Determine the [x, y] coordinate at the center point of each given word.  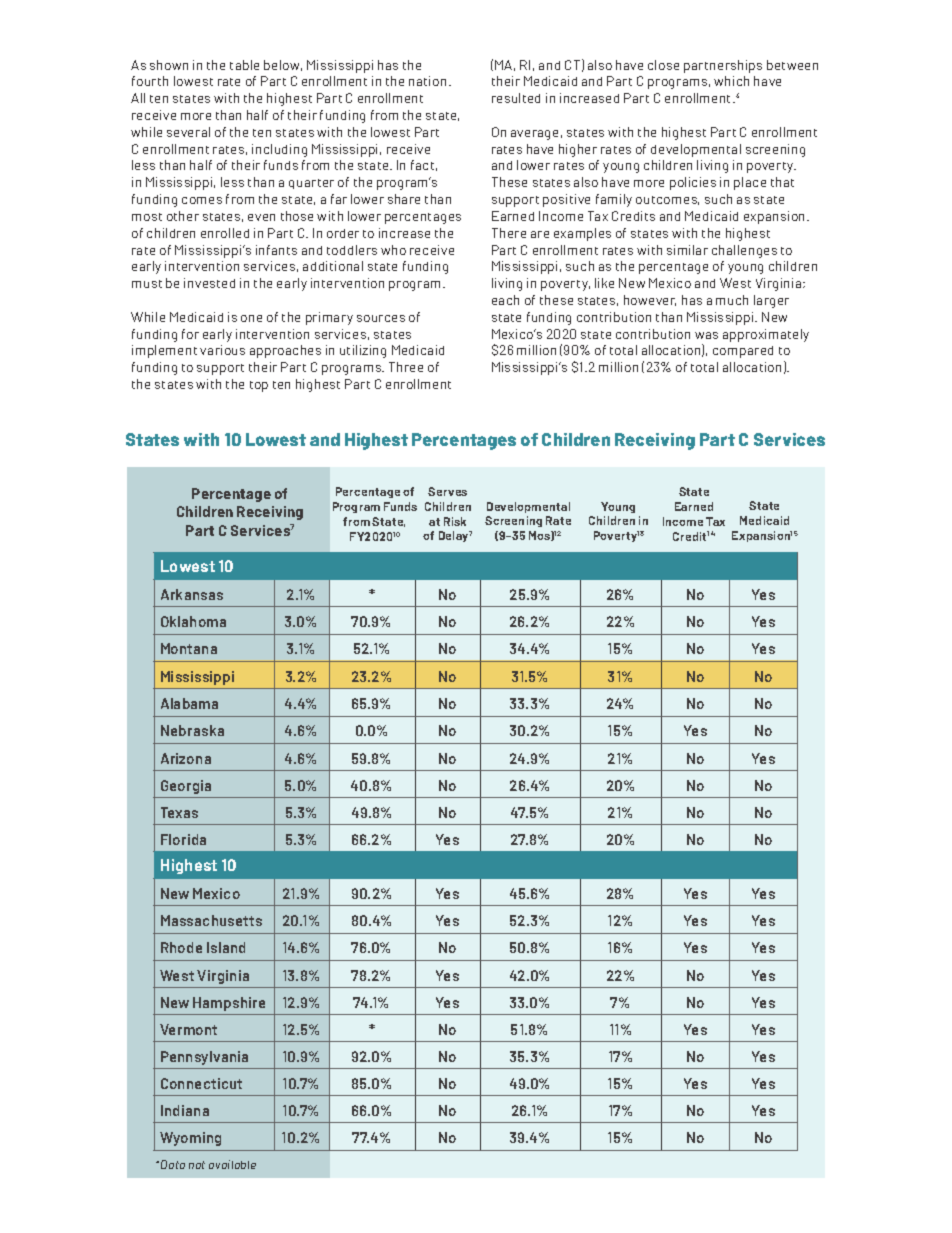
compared [743, 352]
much [732, 300]
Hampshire [229, 1004]
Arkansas [192, 594]
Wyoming [190, 1139]
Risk [455, 521]
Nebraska [192, 730]
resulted [516, 98]
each [505, 300]
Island [226, 947]
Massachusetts [211, 920]
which [731, 81]
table [244, 65]
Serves [447, 491]
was [706, 335]
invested [209, 283]
